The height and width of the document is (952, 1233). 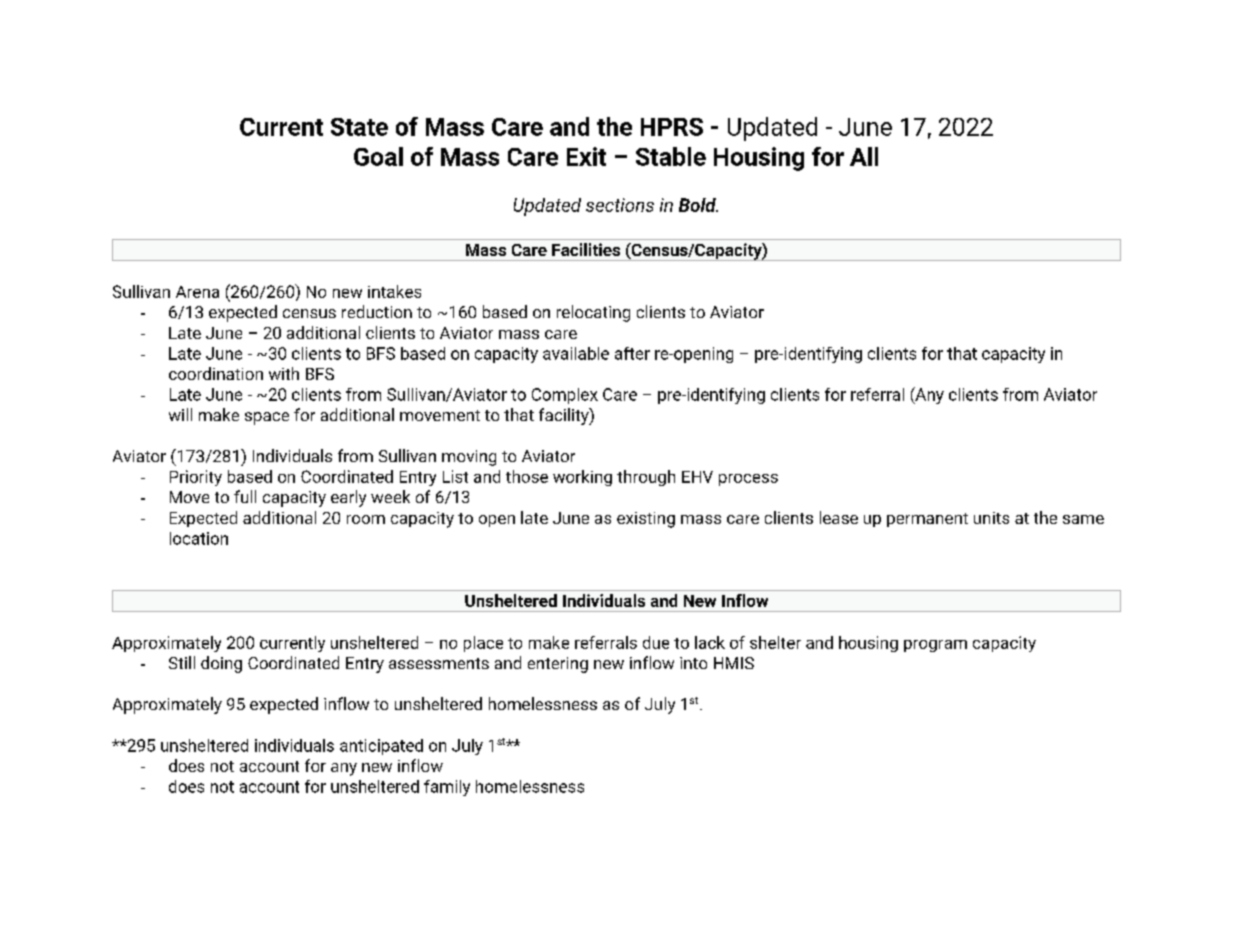 What do you see at coordinates (991, 518) in the document?
I see `units` at bounding box center [991, 518].
